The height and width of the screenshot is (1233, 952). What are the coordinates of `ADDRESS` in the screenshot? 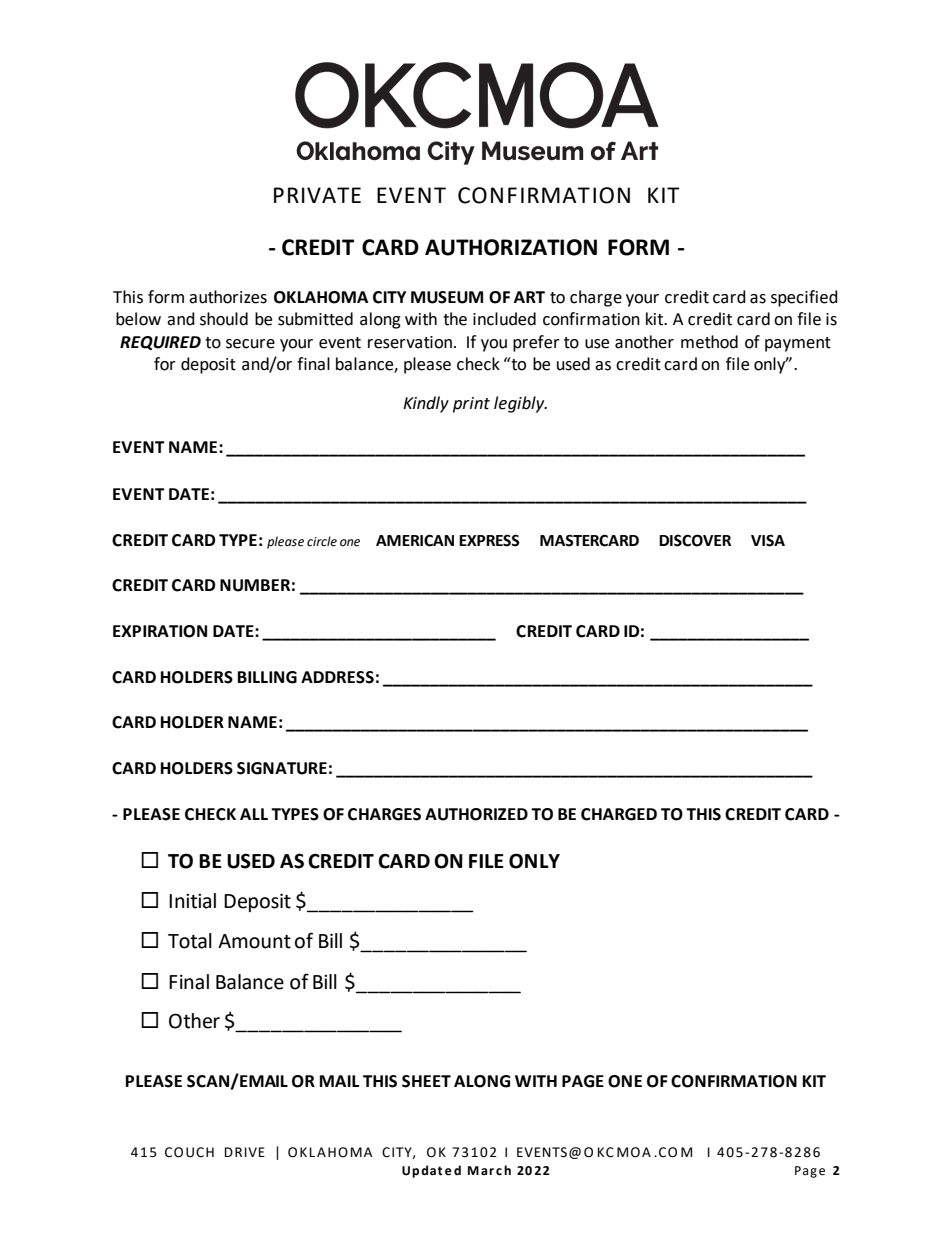 It's located at (337, 677).
